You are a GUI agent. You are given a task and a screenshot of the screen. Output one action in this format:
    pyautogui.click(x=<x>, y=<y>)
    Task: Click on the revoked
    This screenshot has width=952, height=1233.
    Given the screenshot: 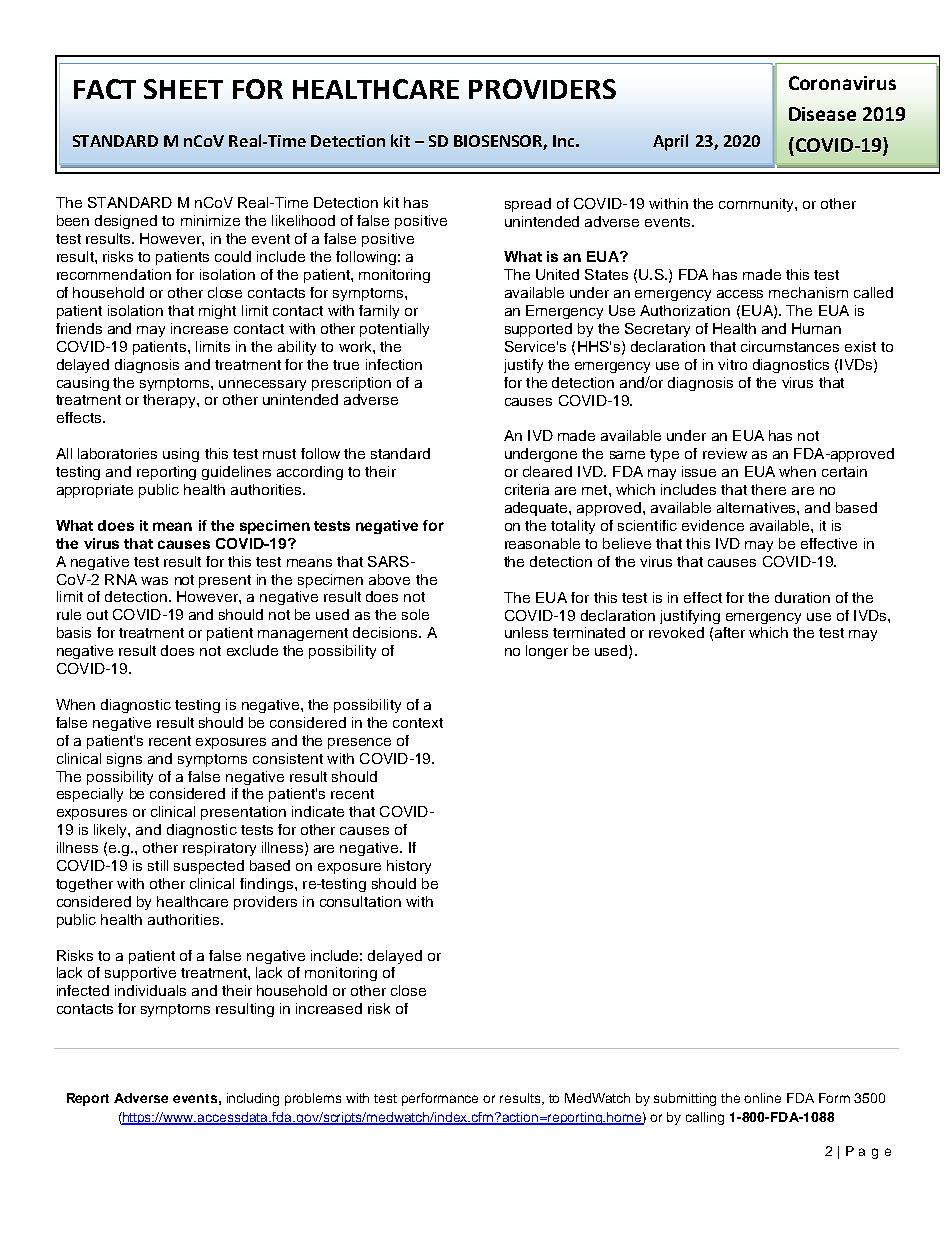 What is the action you would take?
    pyautogui.click(x=676, y=632)
